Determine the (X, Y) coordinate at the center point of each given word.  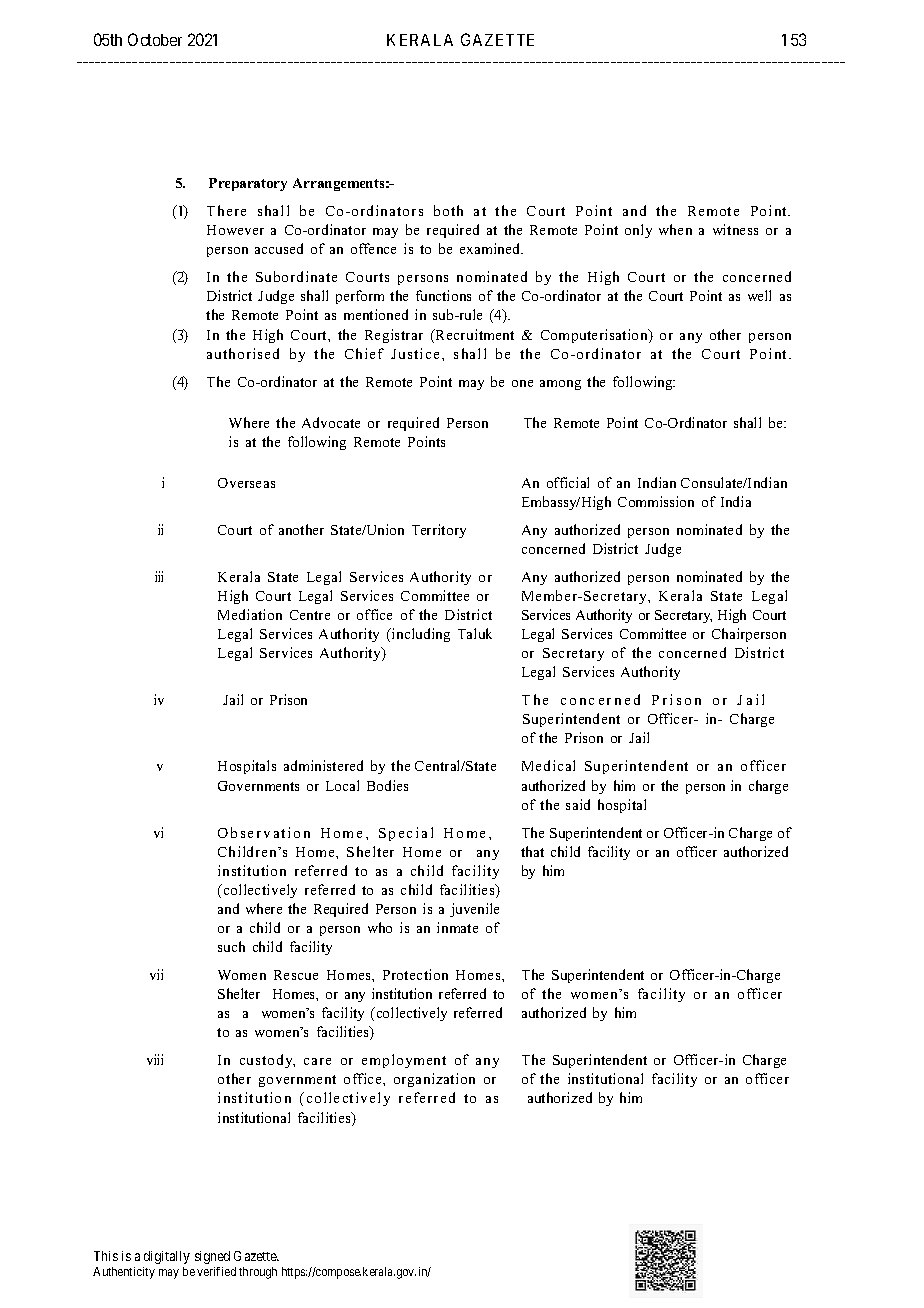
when (675, 229)
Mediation (250, 614)
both (448, 210)
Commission (656, 501)
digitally (167, 1257)
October (155, 39)
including (420, 635)
